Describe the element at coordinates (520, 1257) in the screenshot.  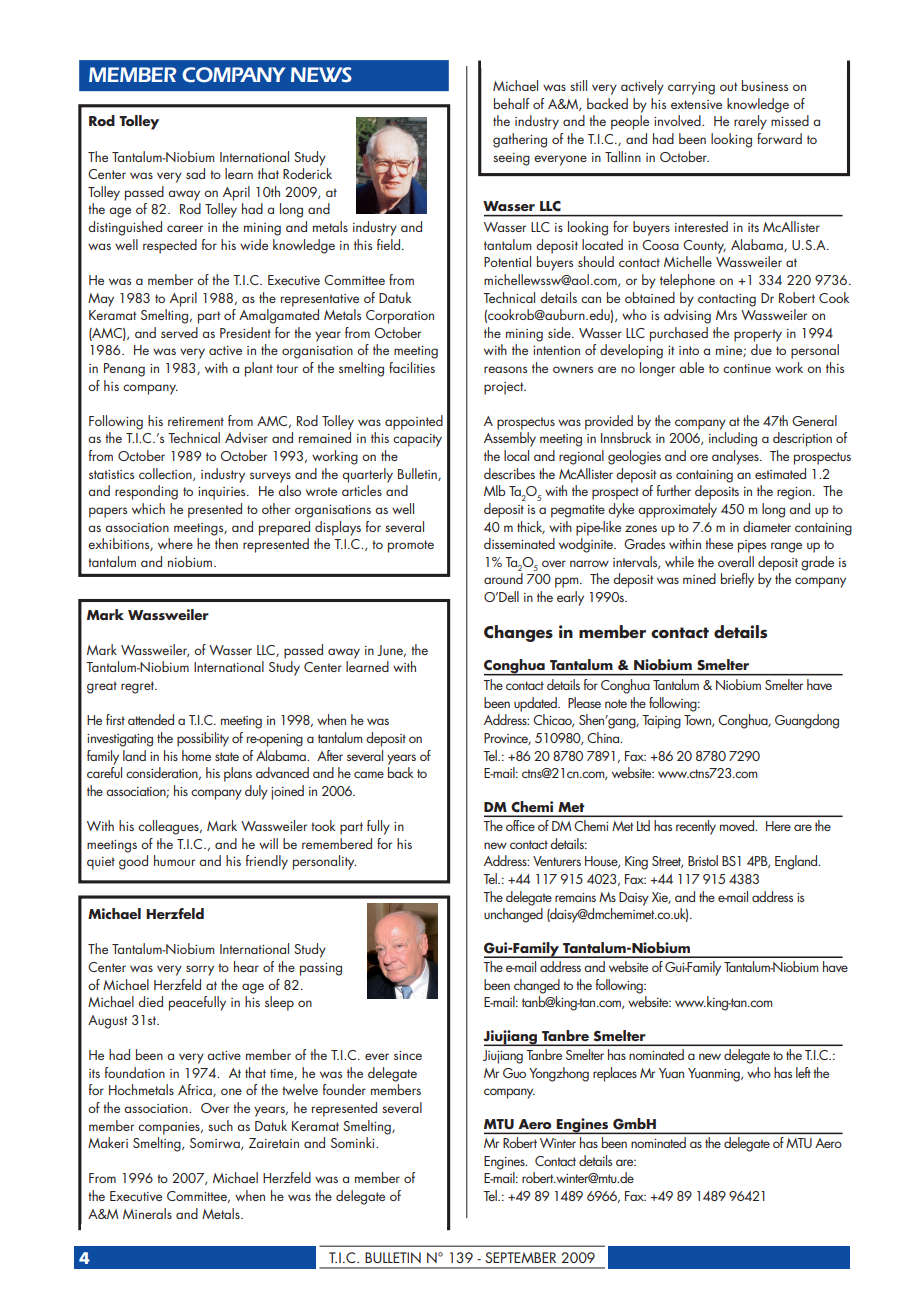
I see `SEPTEMBER` at that location.
